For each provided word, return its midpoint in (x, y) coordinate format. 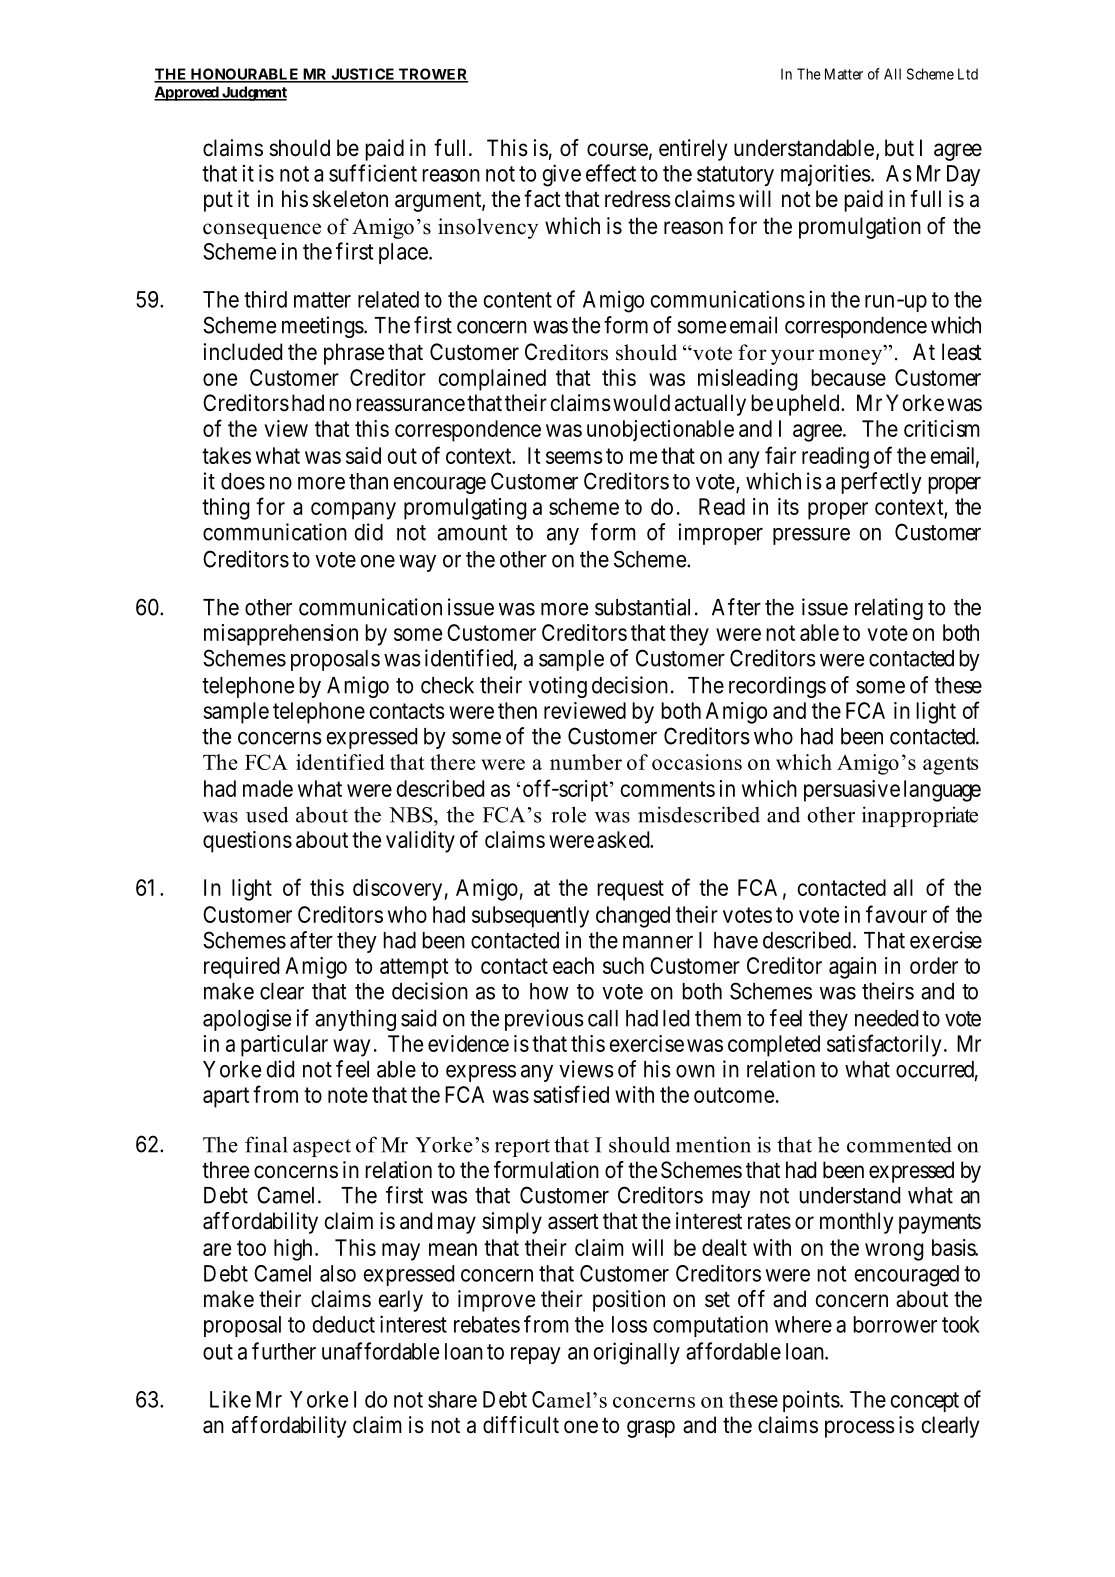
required (241, 968)
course (617, 150)
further (284, 1351)
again (852, 968)
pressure (811, 536)
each (573, 965)
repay (536, 1355)
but (899, 148)
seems (574, 457)
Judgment (253, 93)
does (243, 481)
